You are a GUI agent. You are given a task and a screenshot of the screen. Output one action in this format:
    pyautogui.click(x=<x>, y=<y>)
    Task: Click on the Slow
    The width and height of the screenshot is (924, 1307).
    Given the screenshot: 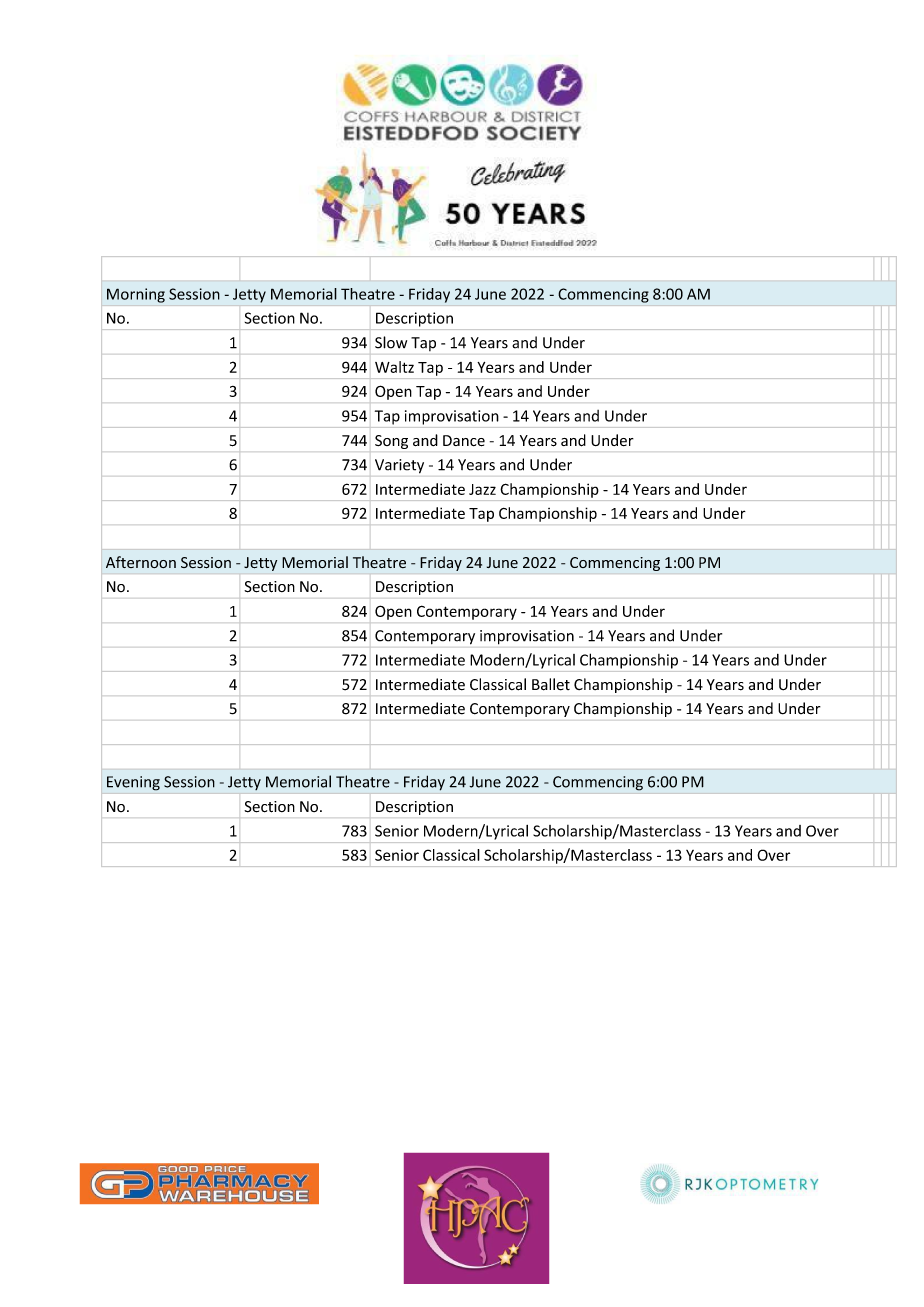 What is the action you would take?
    pyautogui.click(x=391, y=342)
